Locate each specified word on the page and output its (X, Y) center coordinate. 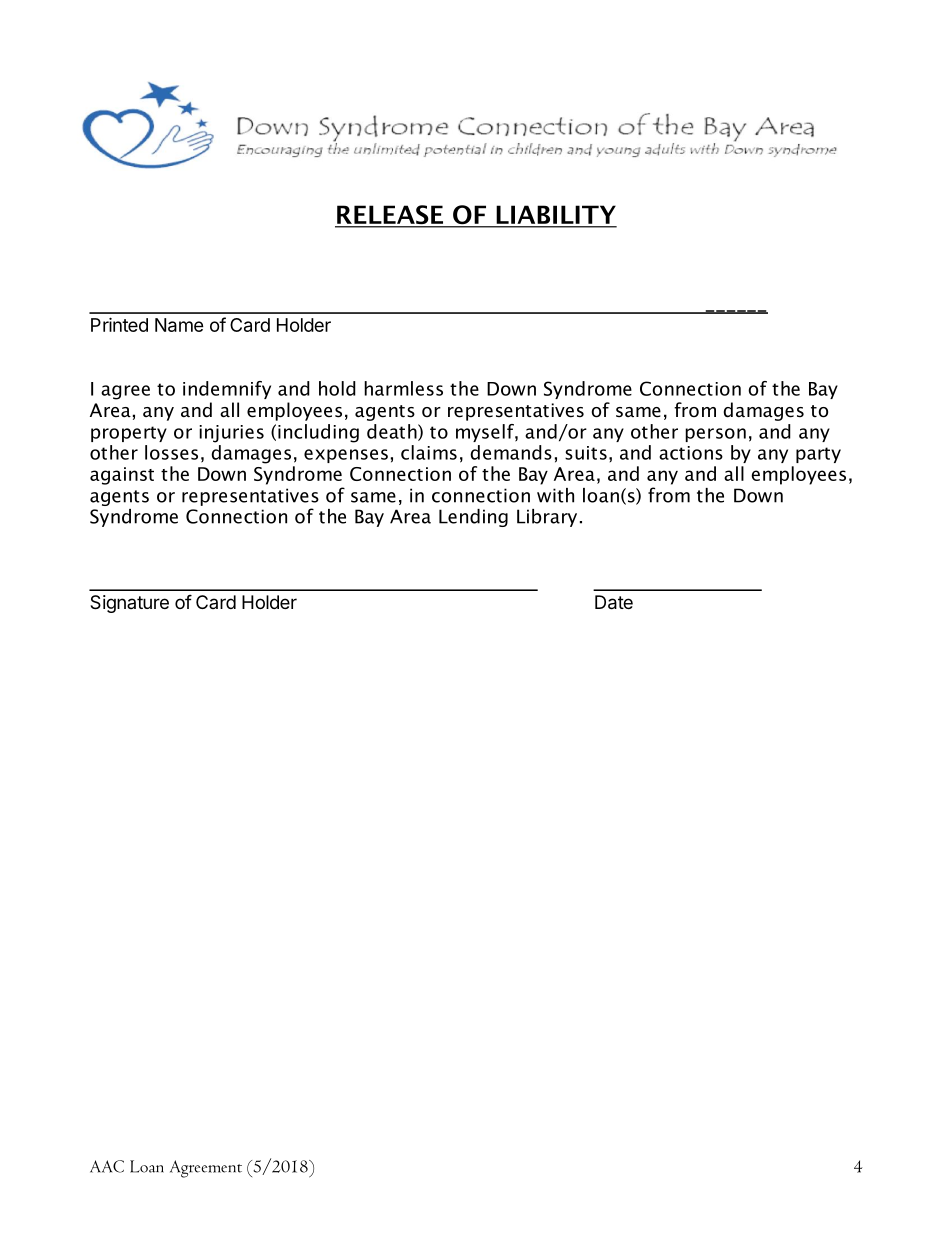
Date (614, 602)
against (122, 476)
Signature (129, 604)
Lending (473, 518)
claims (429, 452)
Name (179, 325)
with (555, 495)
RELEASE (390, 216)
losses (171, 452)
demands (511, 452)
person (715, 435)
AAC (107, 1166)
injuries (231, 434)
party (818, 455)
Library (547, 518)
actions (691, 453)
